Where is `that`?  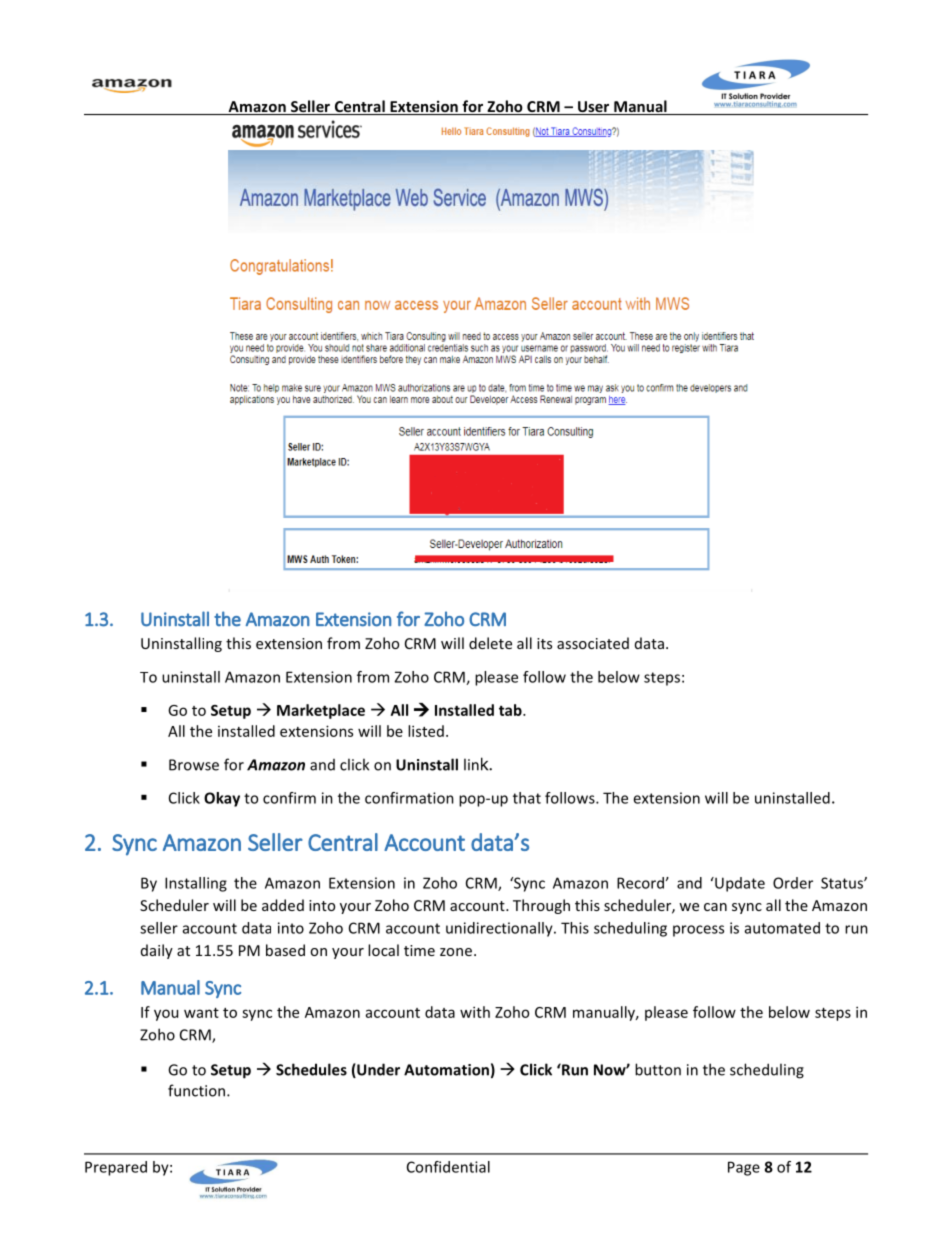 that is located at coordinates (527, 798).
